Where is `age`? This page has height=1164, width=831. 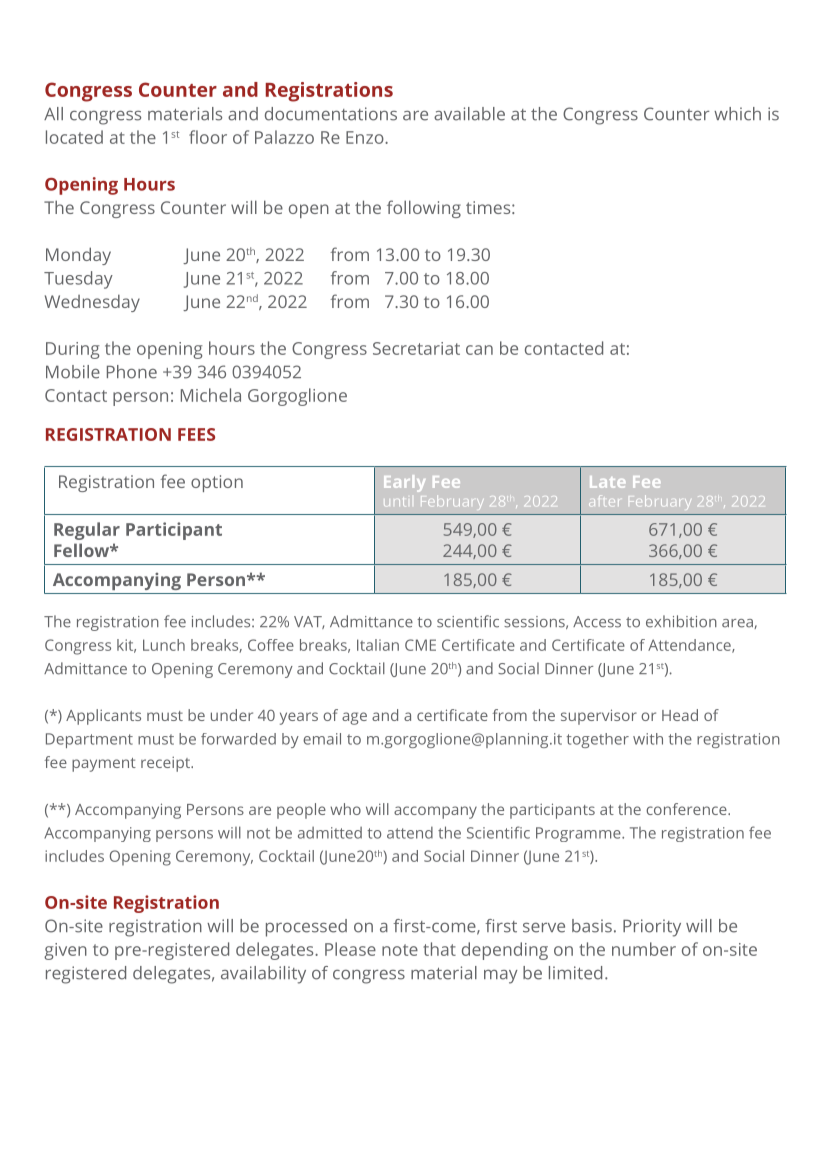
age is located at coordinates (354, 718).
